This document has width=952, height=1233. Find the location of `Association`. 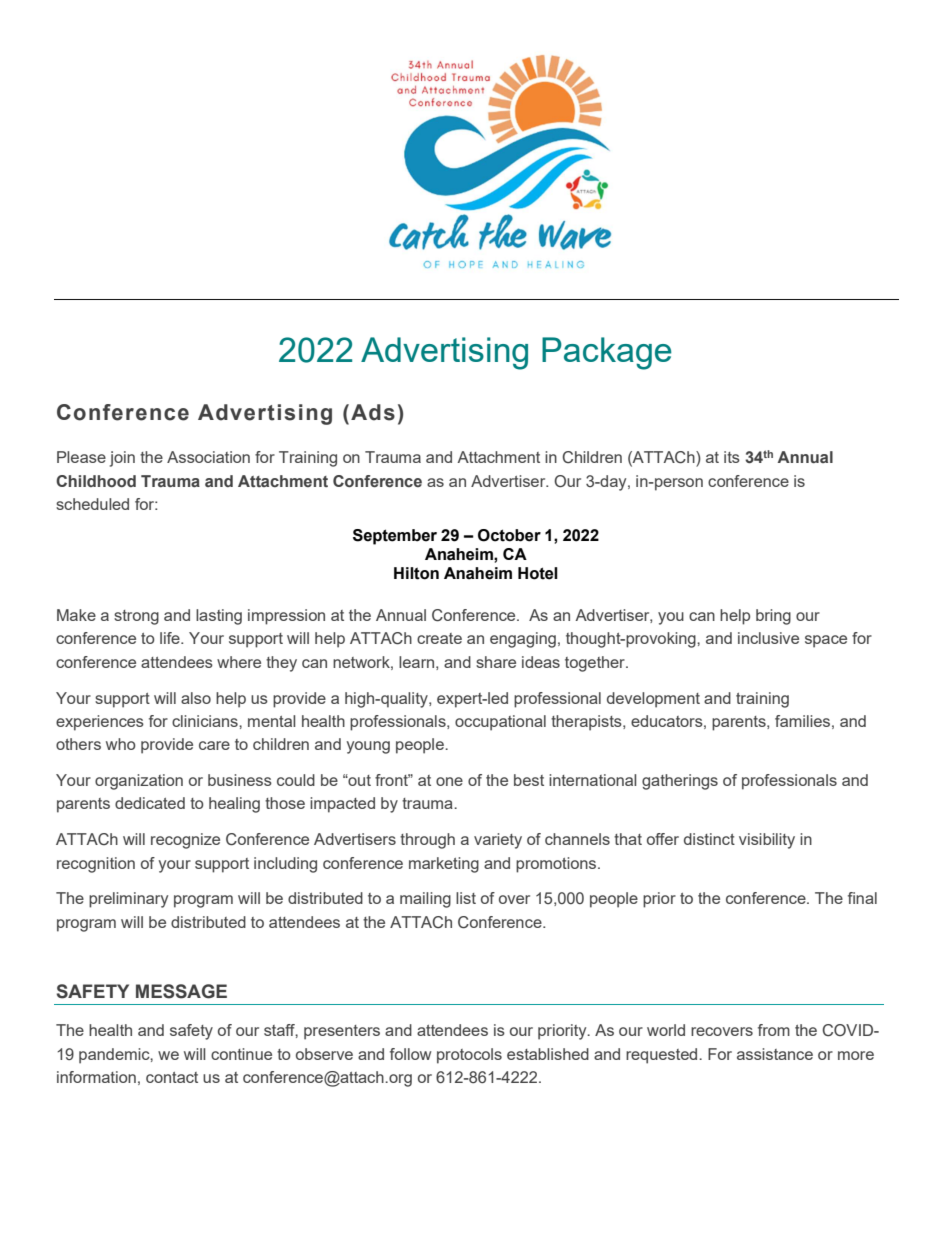

Association is located at coordinates (208, 457).
